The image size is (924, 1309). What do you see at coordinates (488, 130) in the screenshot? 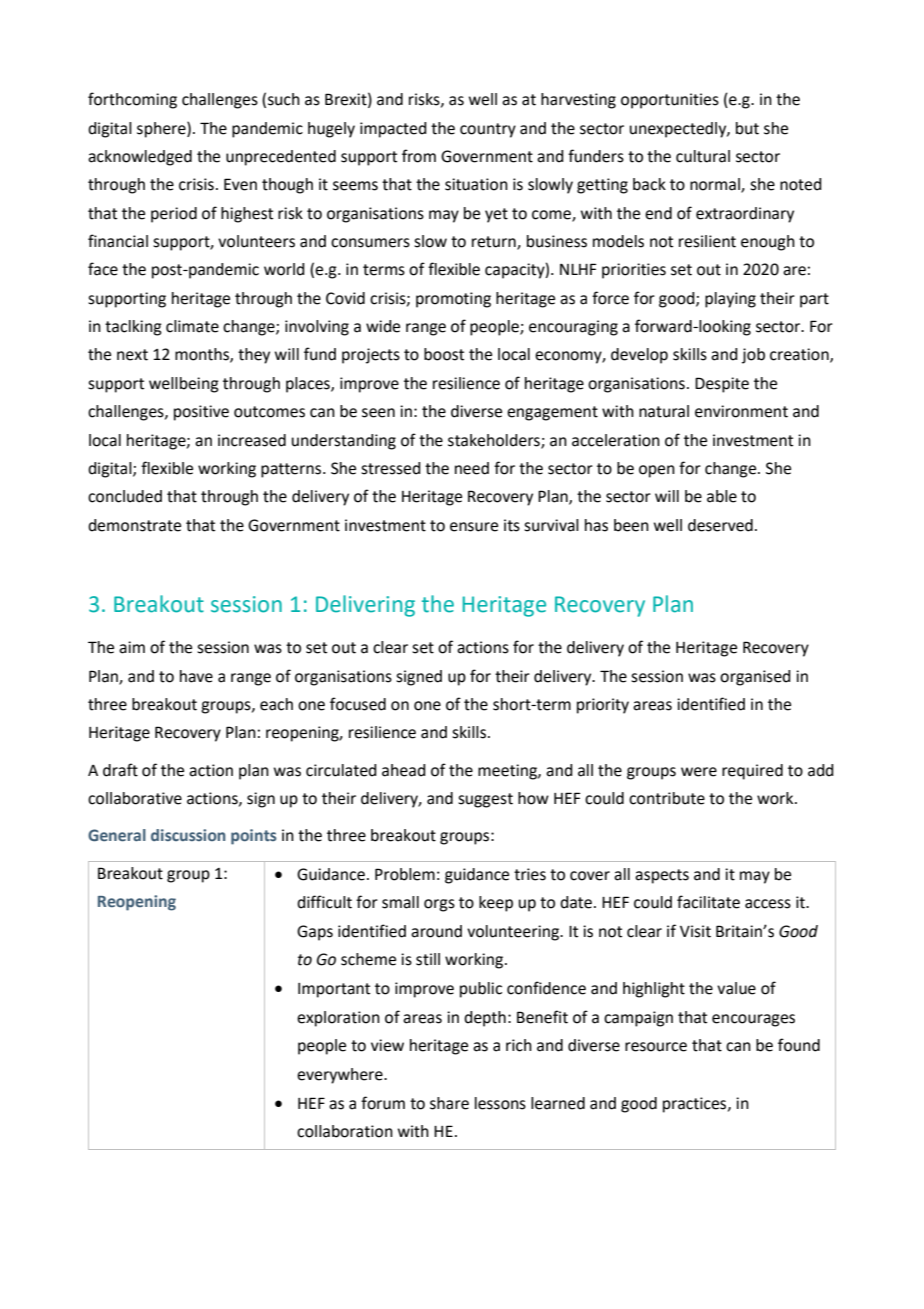
I see `country` at bounding box center [488, 130].
